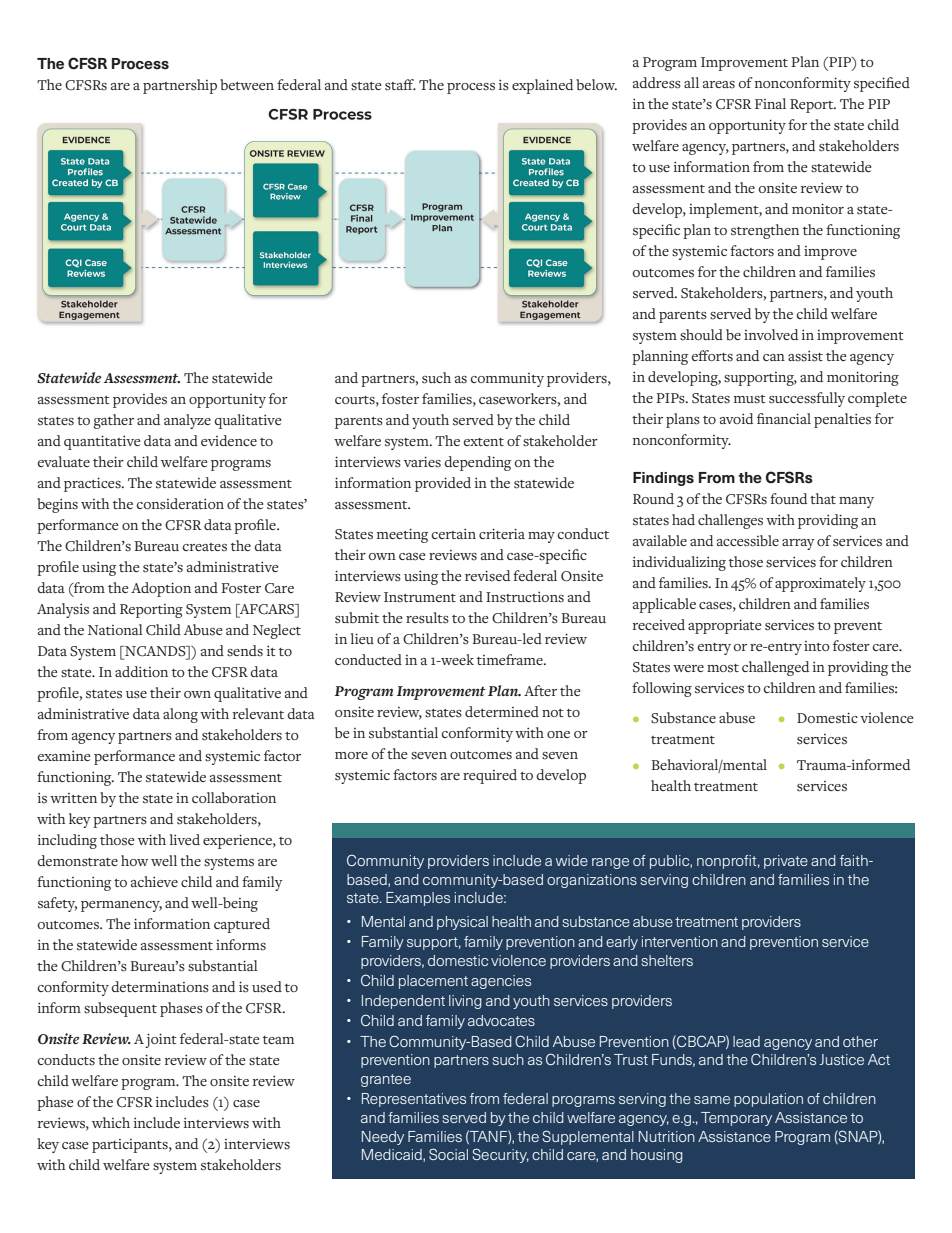 Image resolution: width=952 pixels, height=1233 pixels. I want to click on National, so click(115, 629).
